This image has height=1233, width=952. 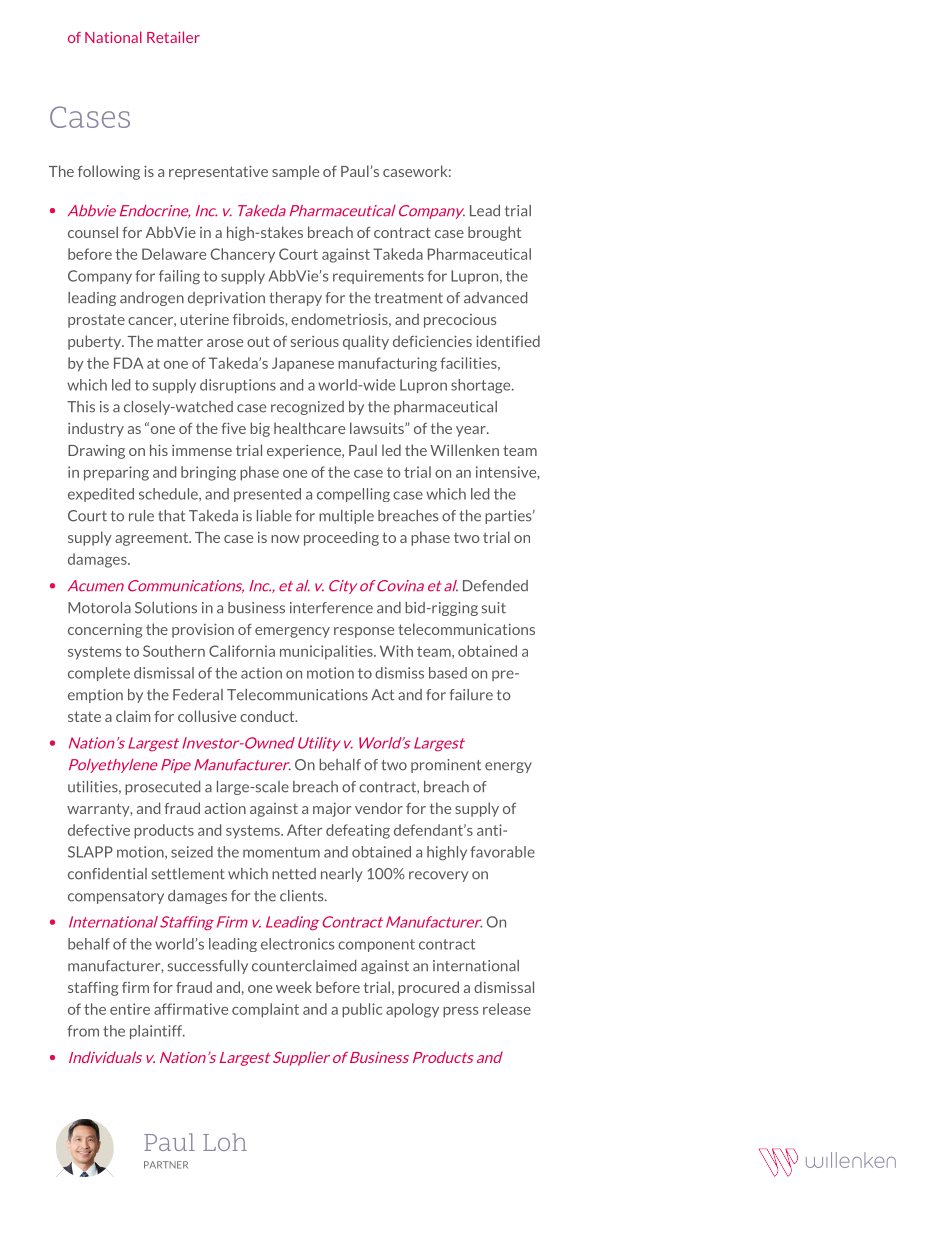 What do you see at coordinates (494, 233) in the image?
I see `brought` at bounding box center [494, 233].
